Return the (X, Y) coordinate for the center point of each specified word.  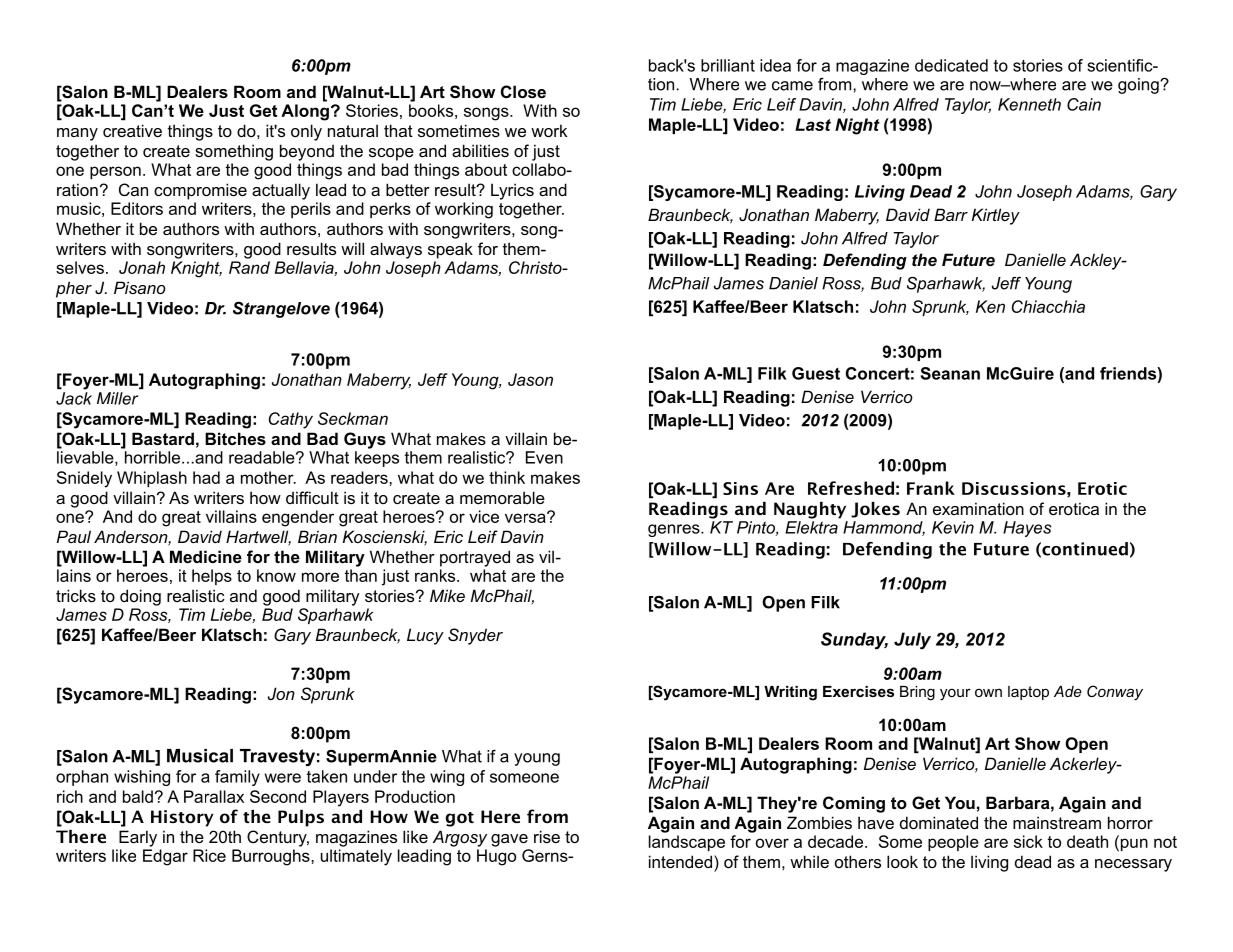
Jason (530, 379)
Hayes (1027, 529)
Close (523, 91)
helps (212, 577)
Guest (816, 373)
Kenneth (1029, 104)
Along (305, 112)
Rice (209, 855)
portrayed (475, 558)
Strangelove (281, 310)
